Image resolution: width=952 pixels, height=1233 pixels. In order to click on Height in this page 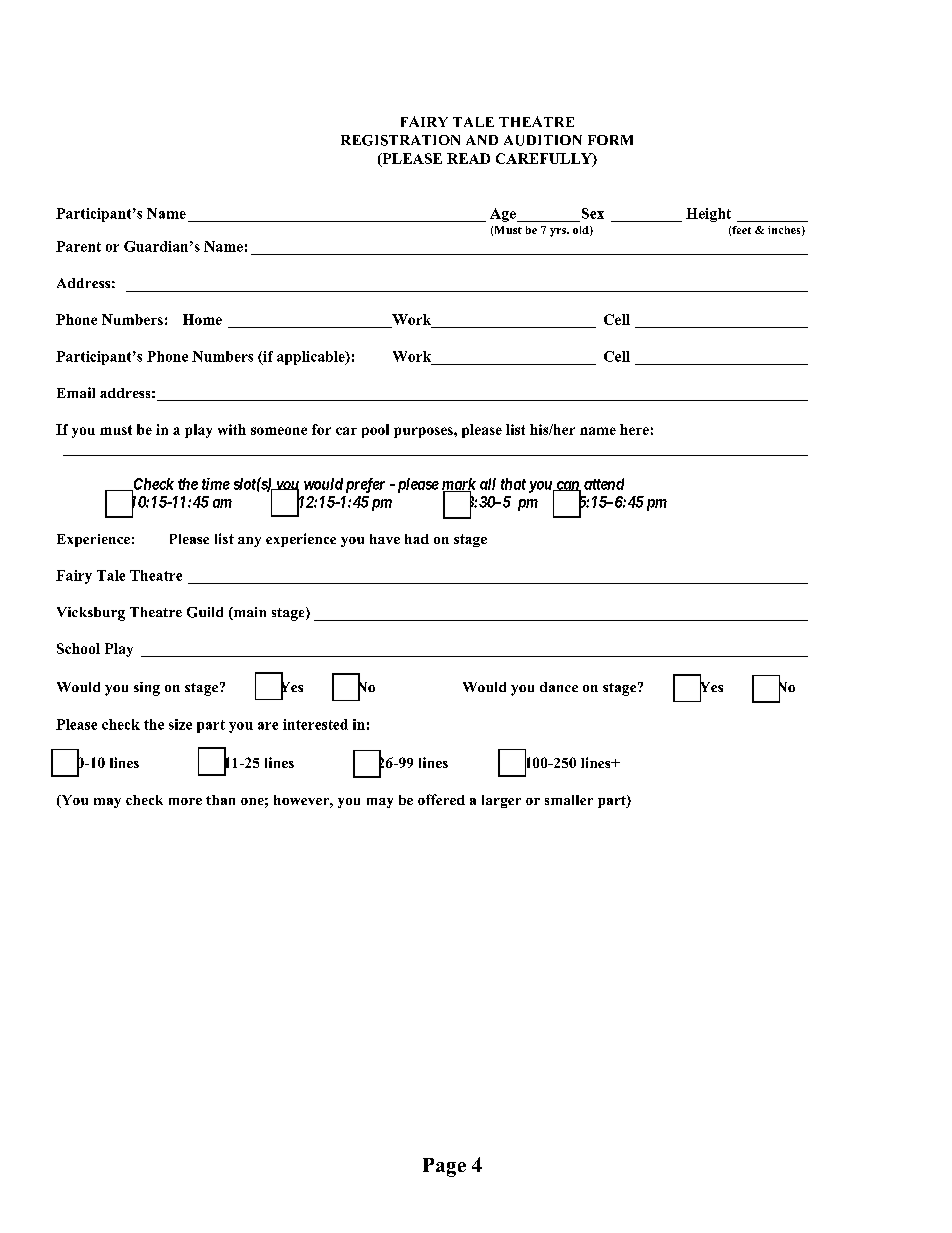, I will do `click(708, 215)`.
